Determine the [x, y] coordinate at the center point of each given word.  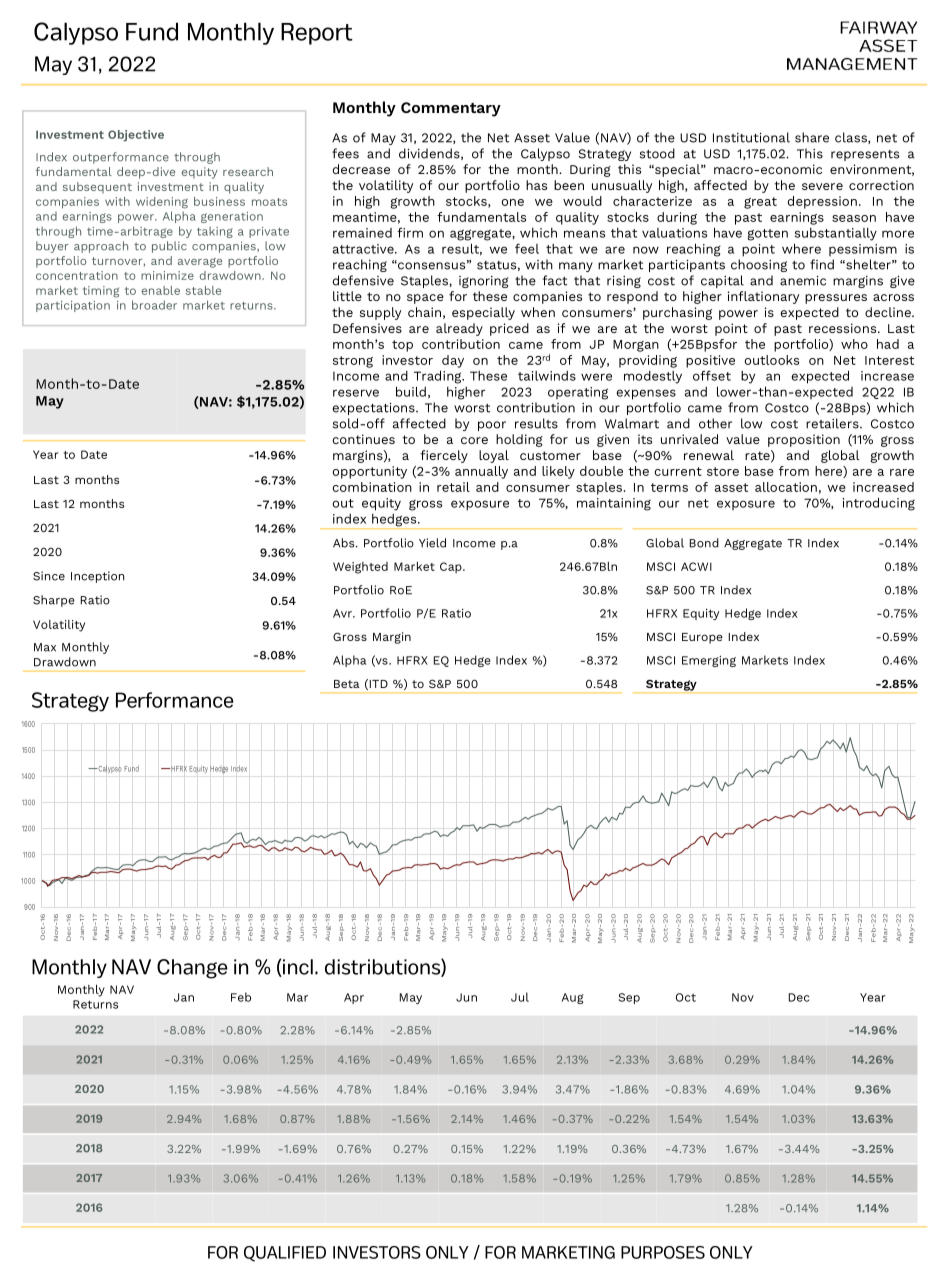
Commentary [451, 109]
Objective [136, 136]
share [812, 137]
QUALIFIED [285, 1254]
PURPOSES [663, 1252]
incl [297, 968]
